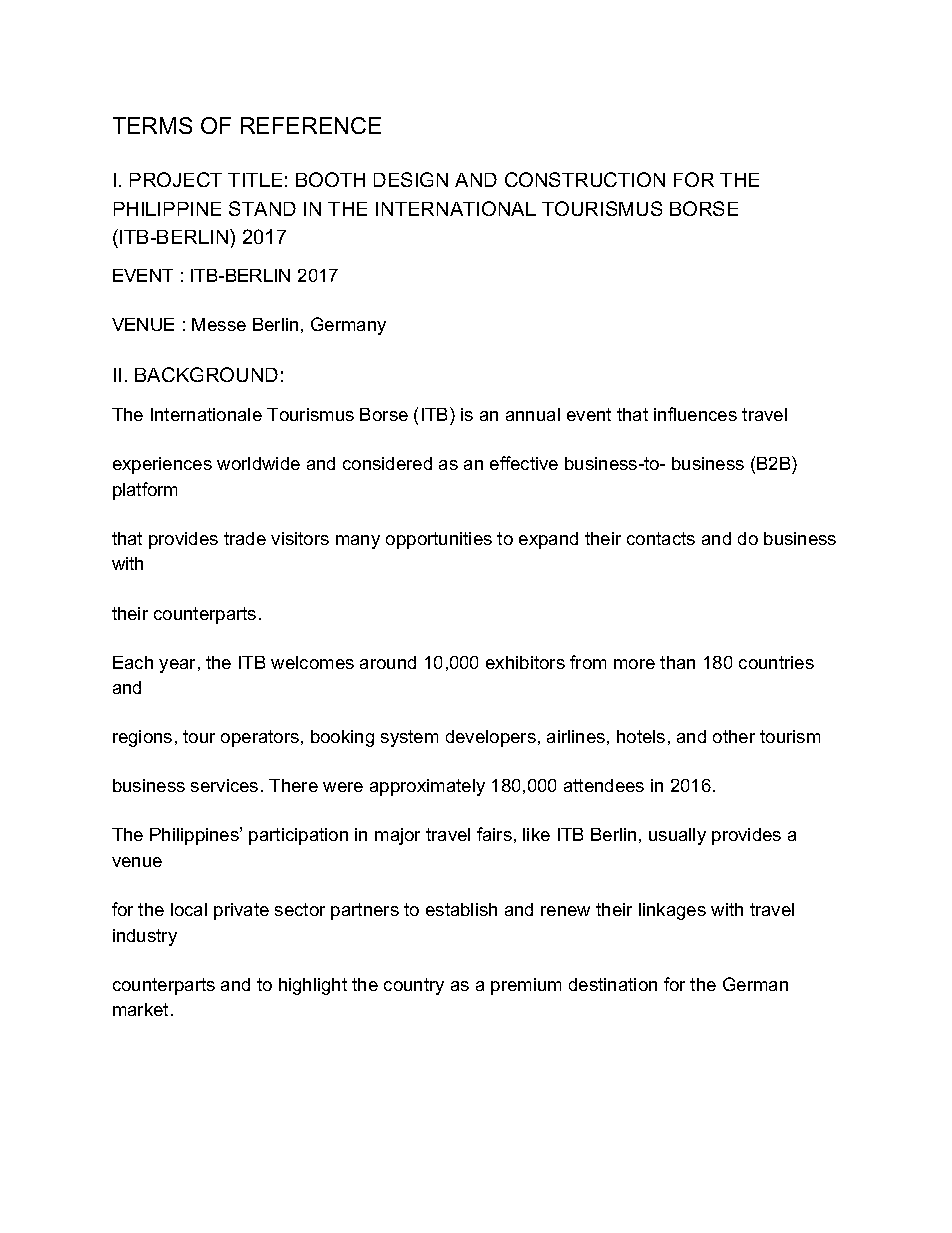  I want to click on annual, so click(533, 414).
